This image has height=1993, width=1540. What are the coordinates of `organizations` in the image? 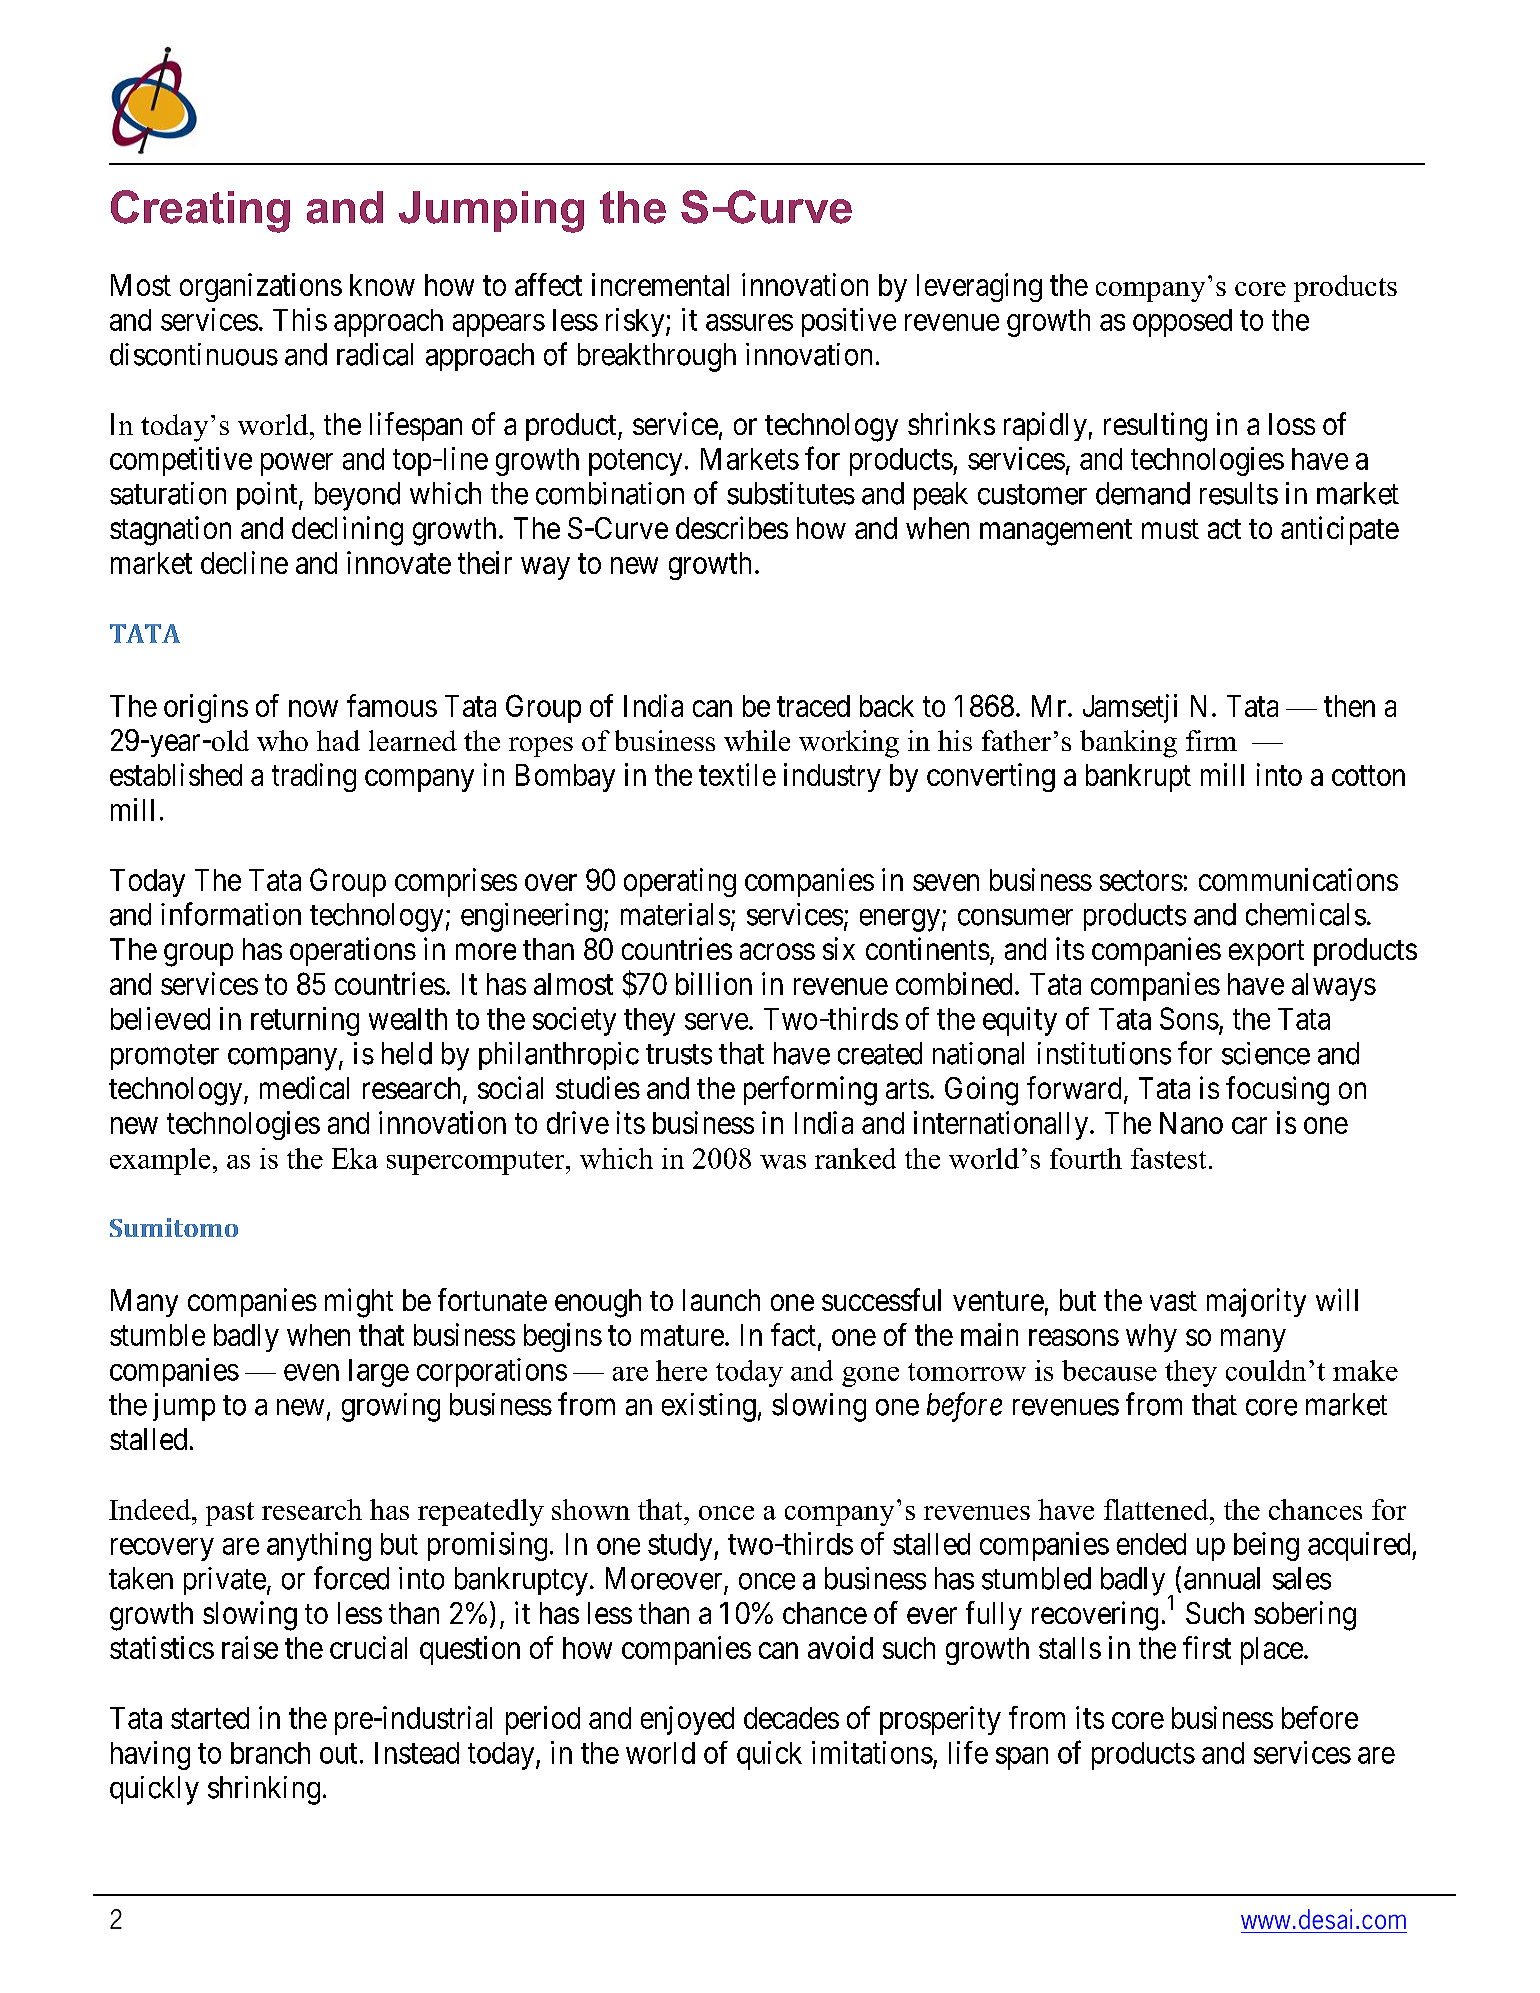 It's located at (261, 287).
